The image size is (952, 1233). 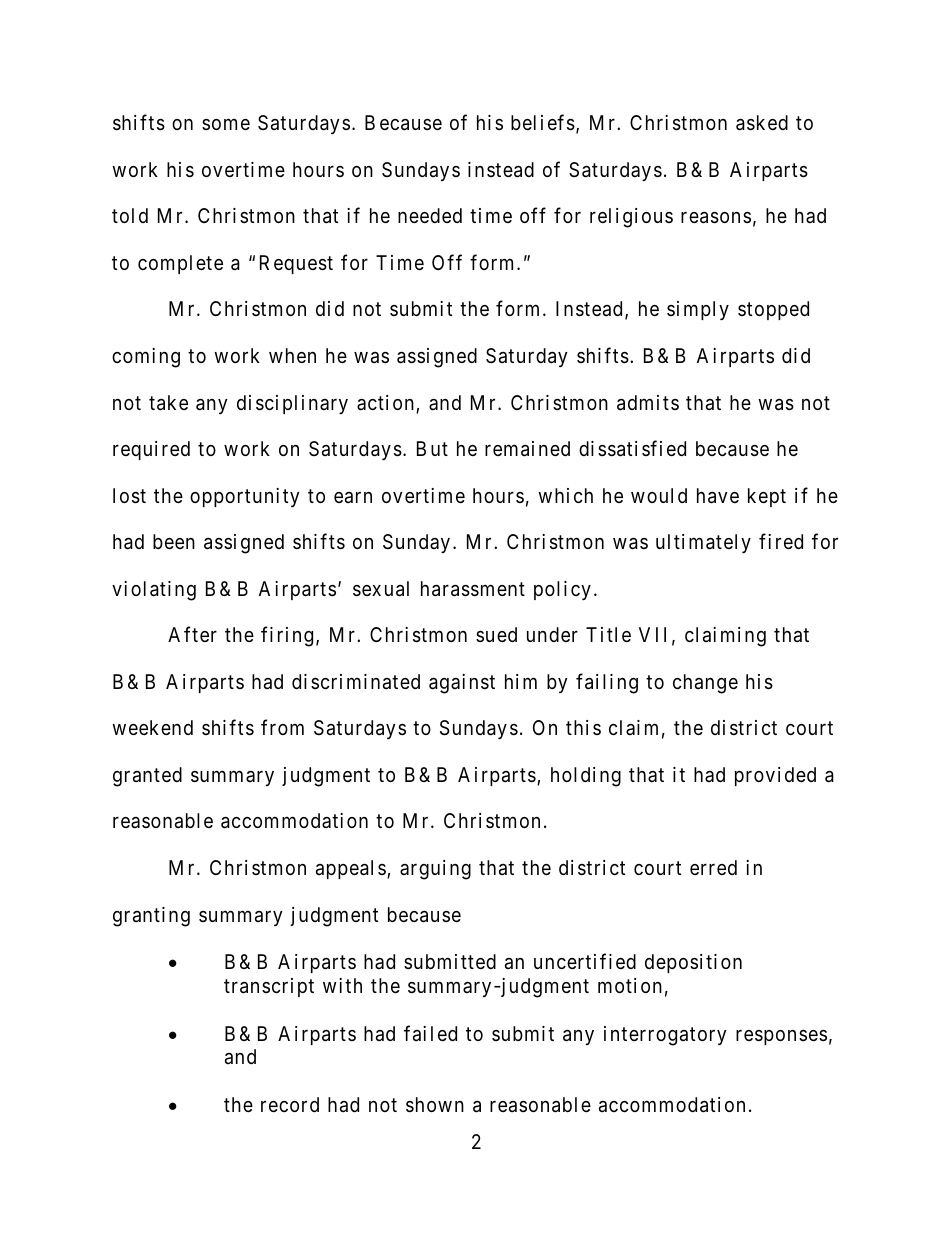 I want to click on some, so click(x=226, y=124).
